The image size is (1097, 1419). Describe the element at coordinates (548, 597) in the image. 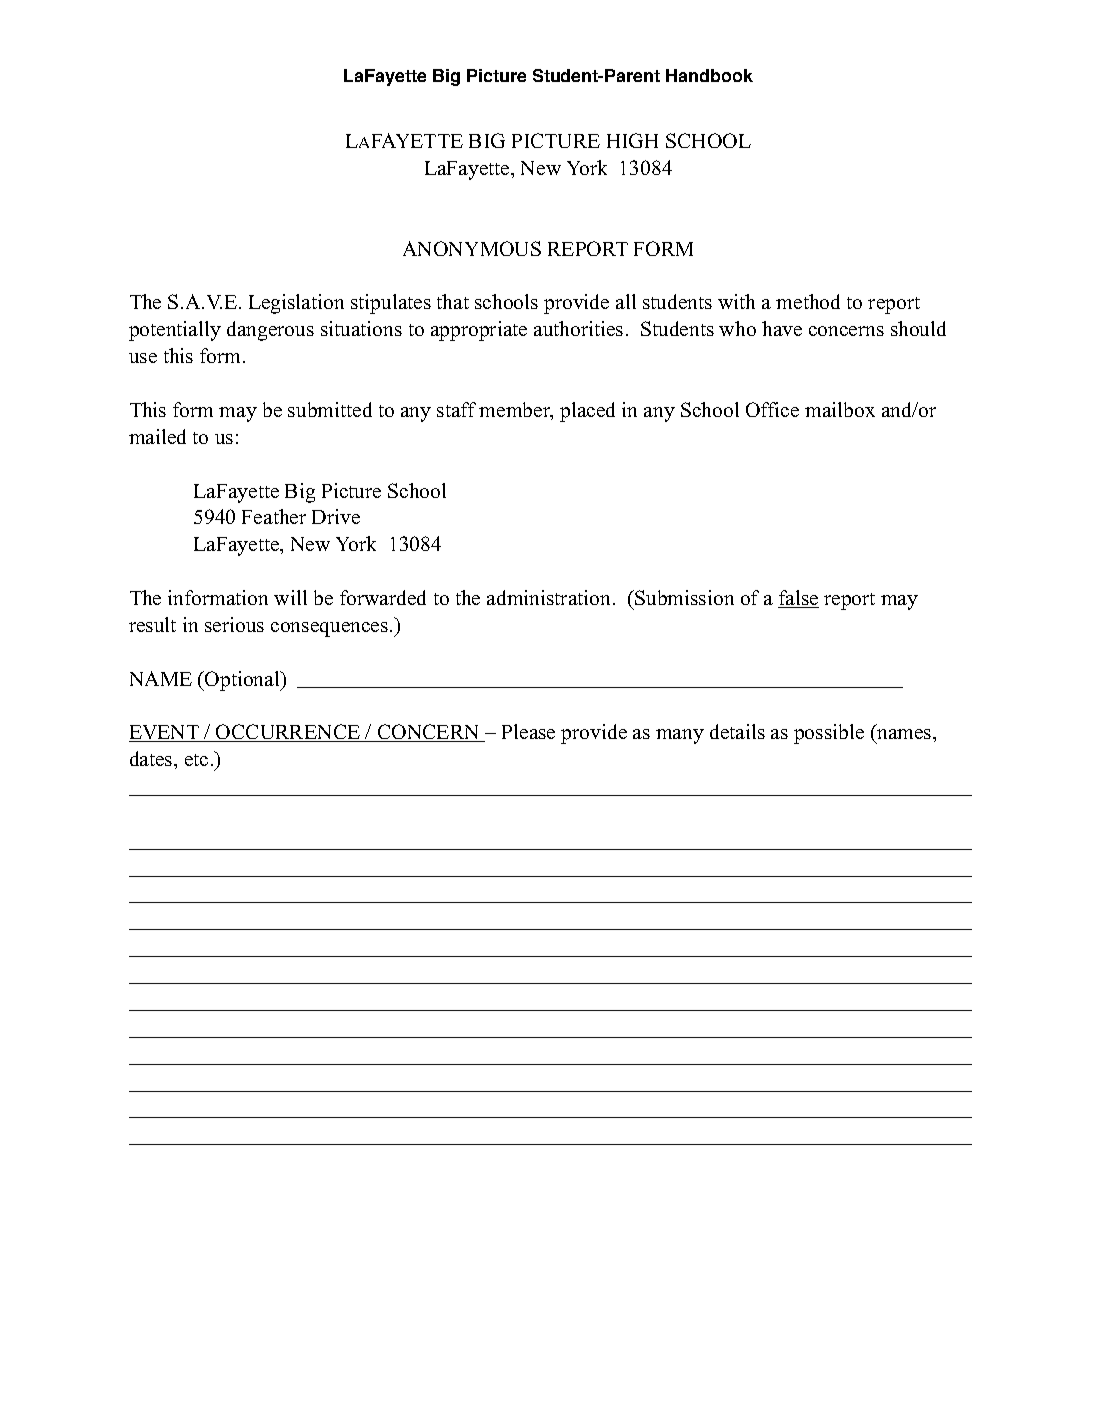

I see `administration` at that location.
